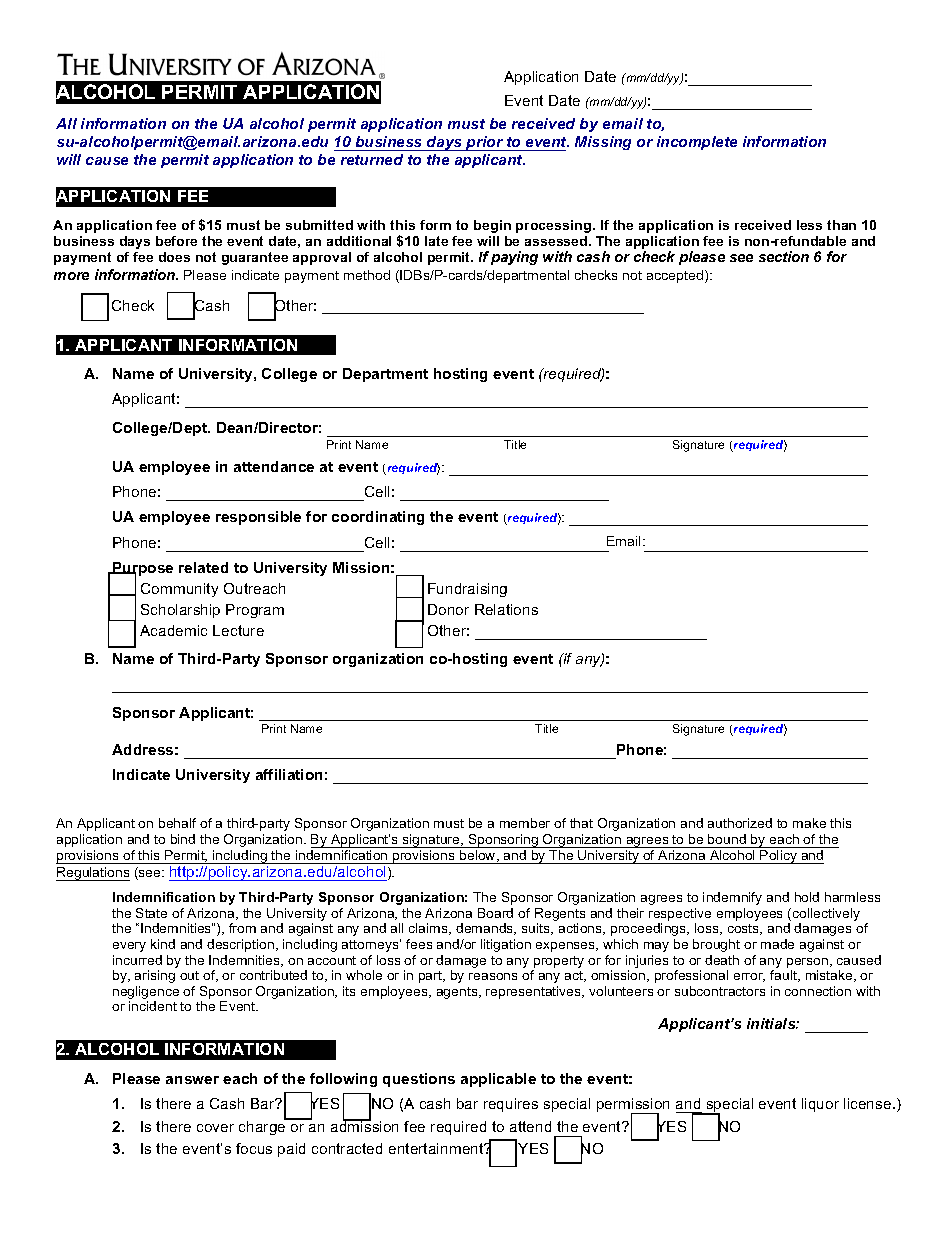 The height and width of the screenshot is (1233, 952). Describe the element at coordinates (485, 143) in the screenshot. I see `prior` at that location.
